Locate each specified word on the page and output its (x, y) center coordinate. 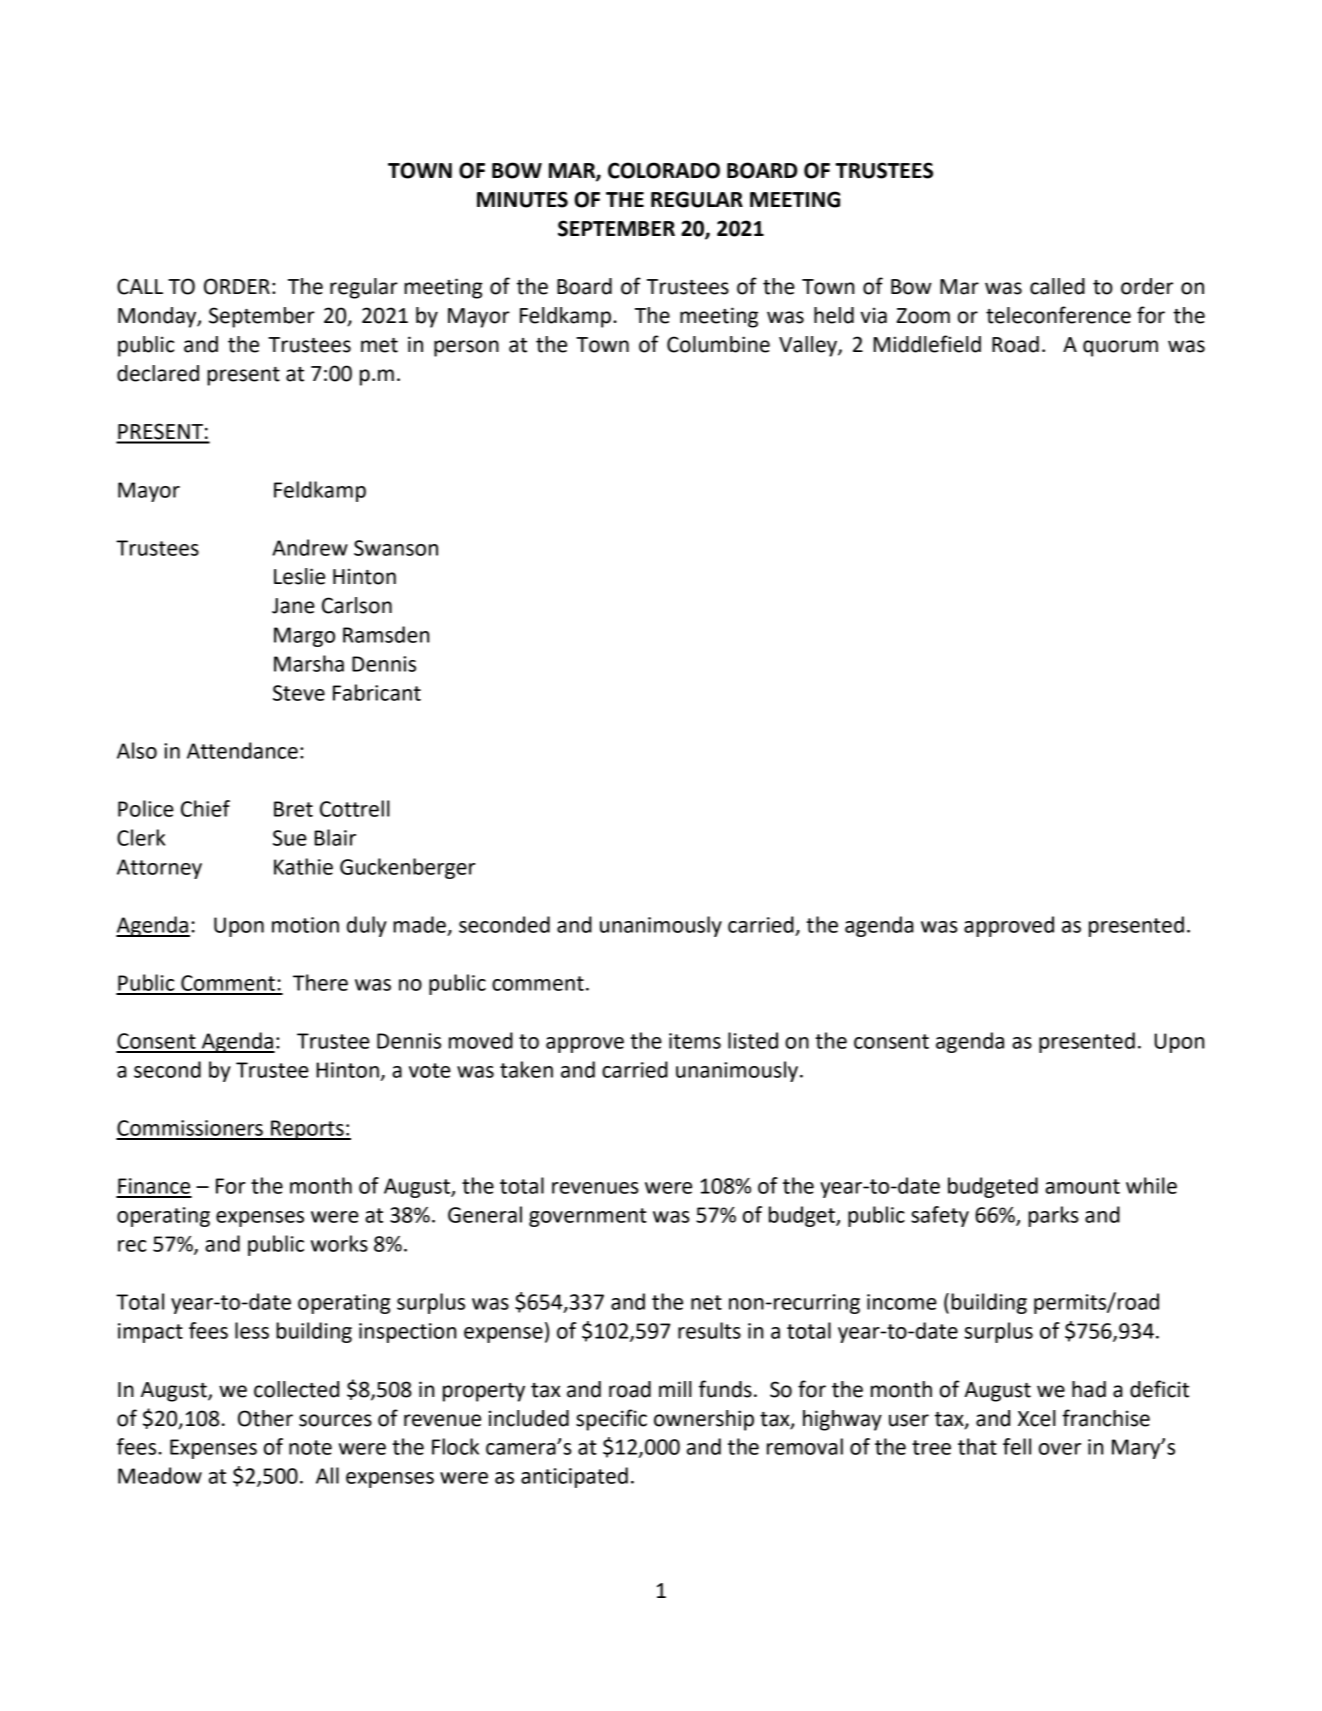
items (695, 1041)
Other (265, 1418)
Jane (293, 606)
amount (1082, 1186)
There (320, 982)
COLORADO (664, 170)
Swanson (396, 548)
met (379, 345)
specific (611, 1420)
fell (1017, 1446)
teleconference (1058, 315)
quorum (1120, 348)
